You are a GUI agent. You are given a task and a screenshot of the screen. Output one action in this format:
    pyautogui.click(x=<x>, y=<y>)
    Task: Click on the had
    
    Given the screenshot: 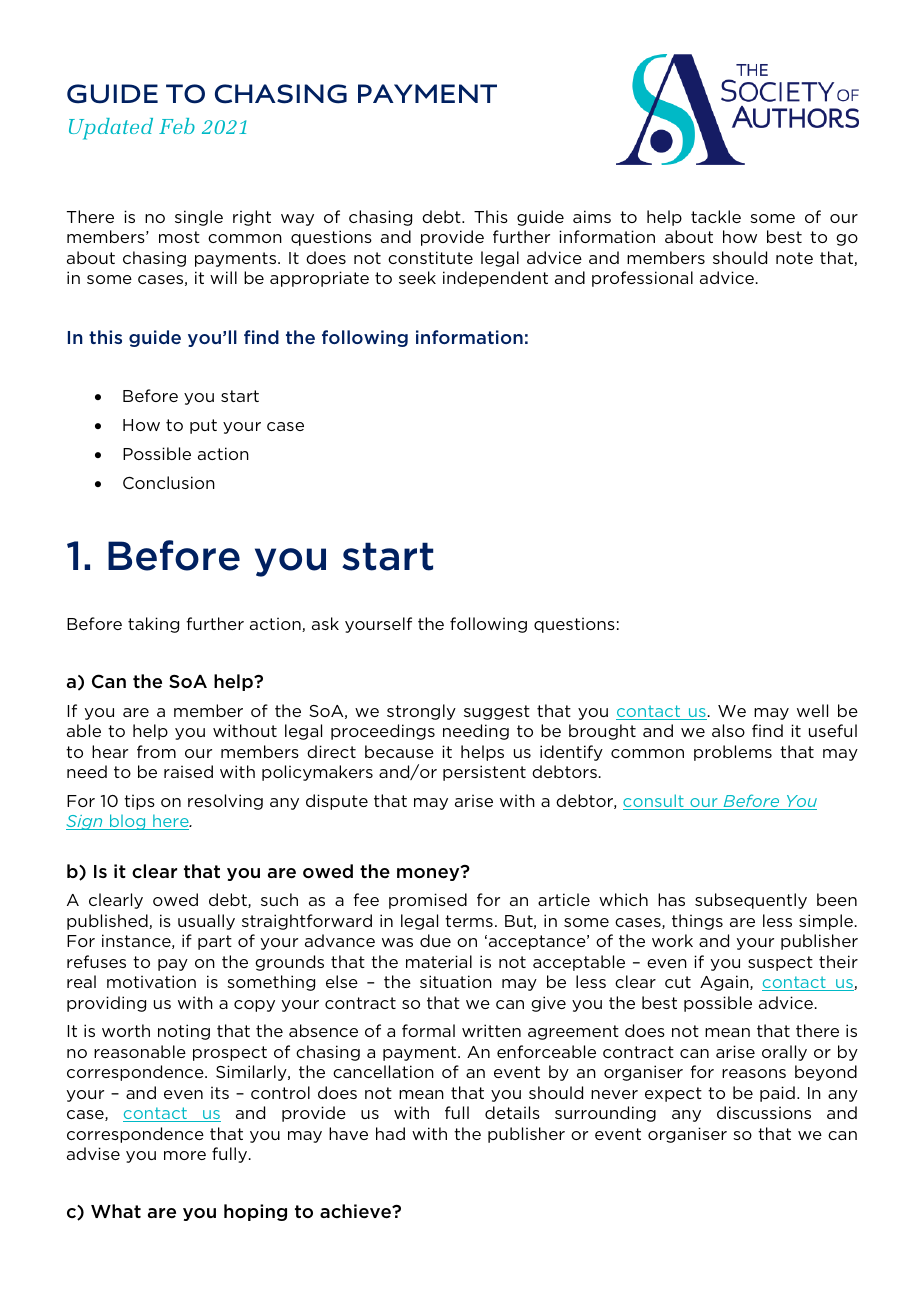 What is the action you would take?
    pyautogui.click(x=390, y=1133)
